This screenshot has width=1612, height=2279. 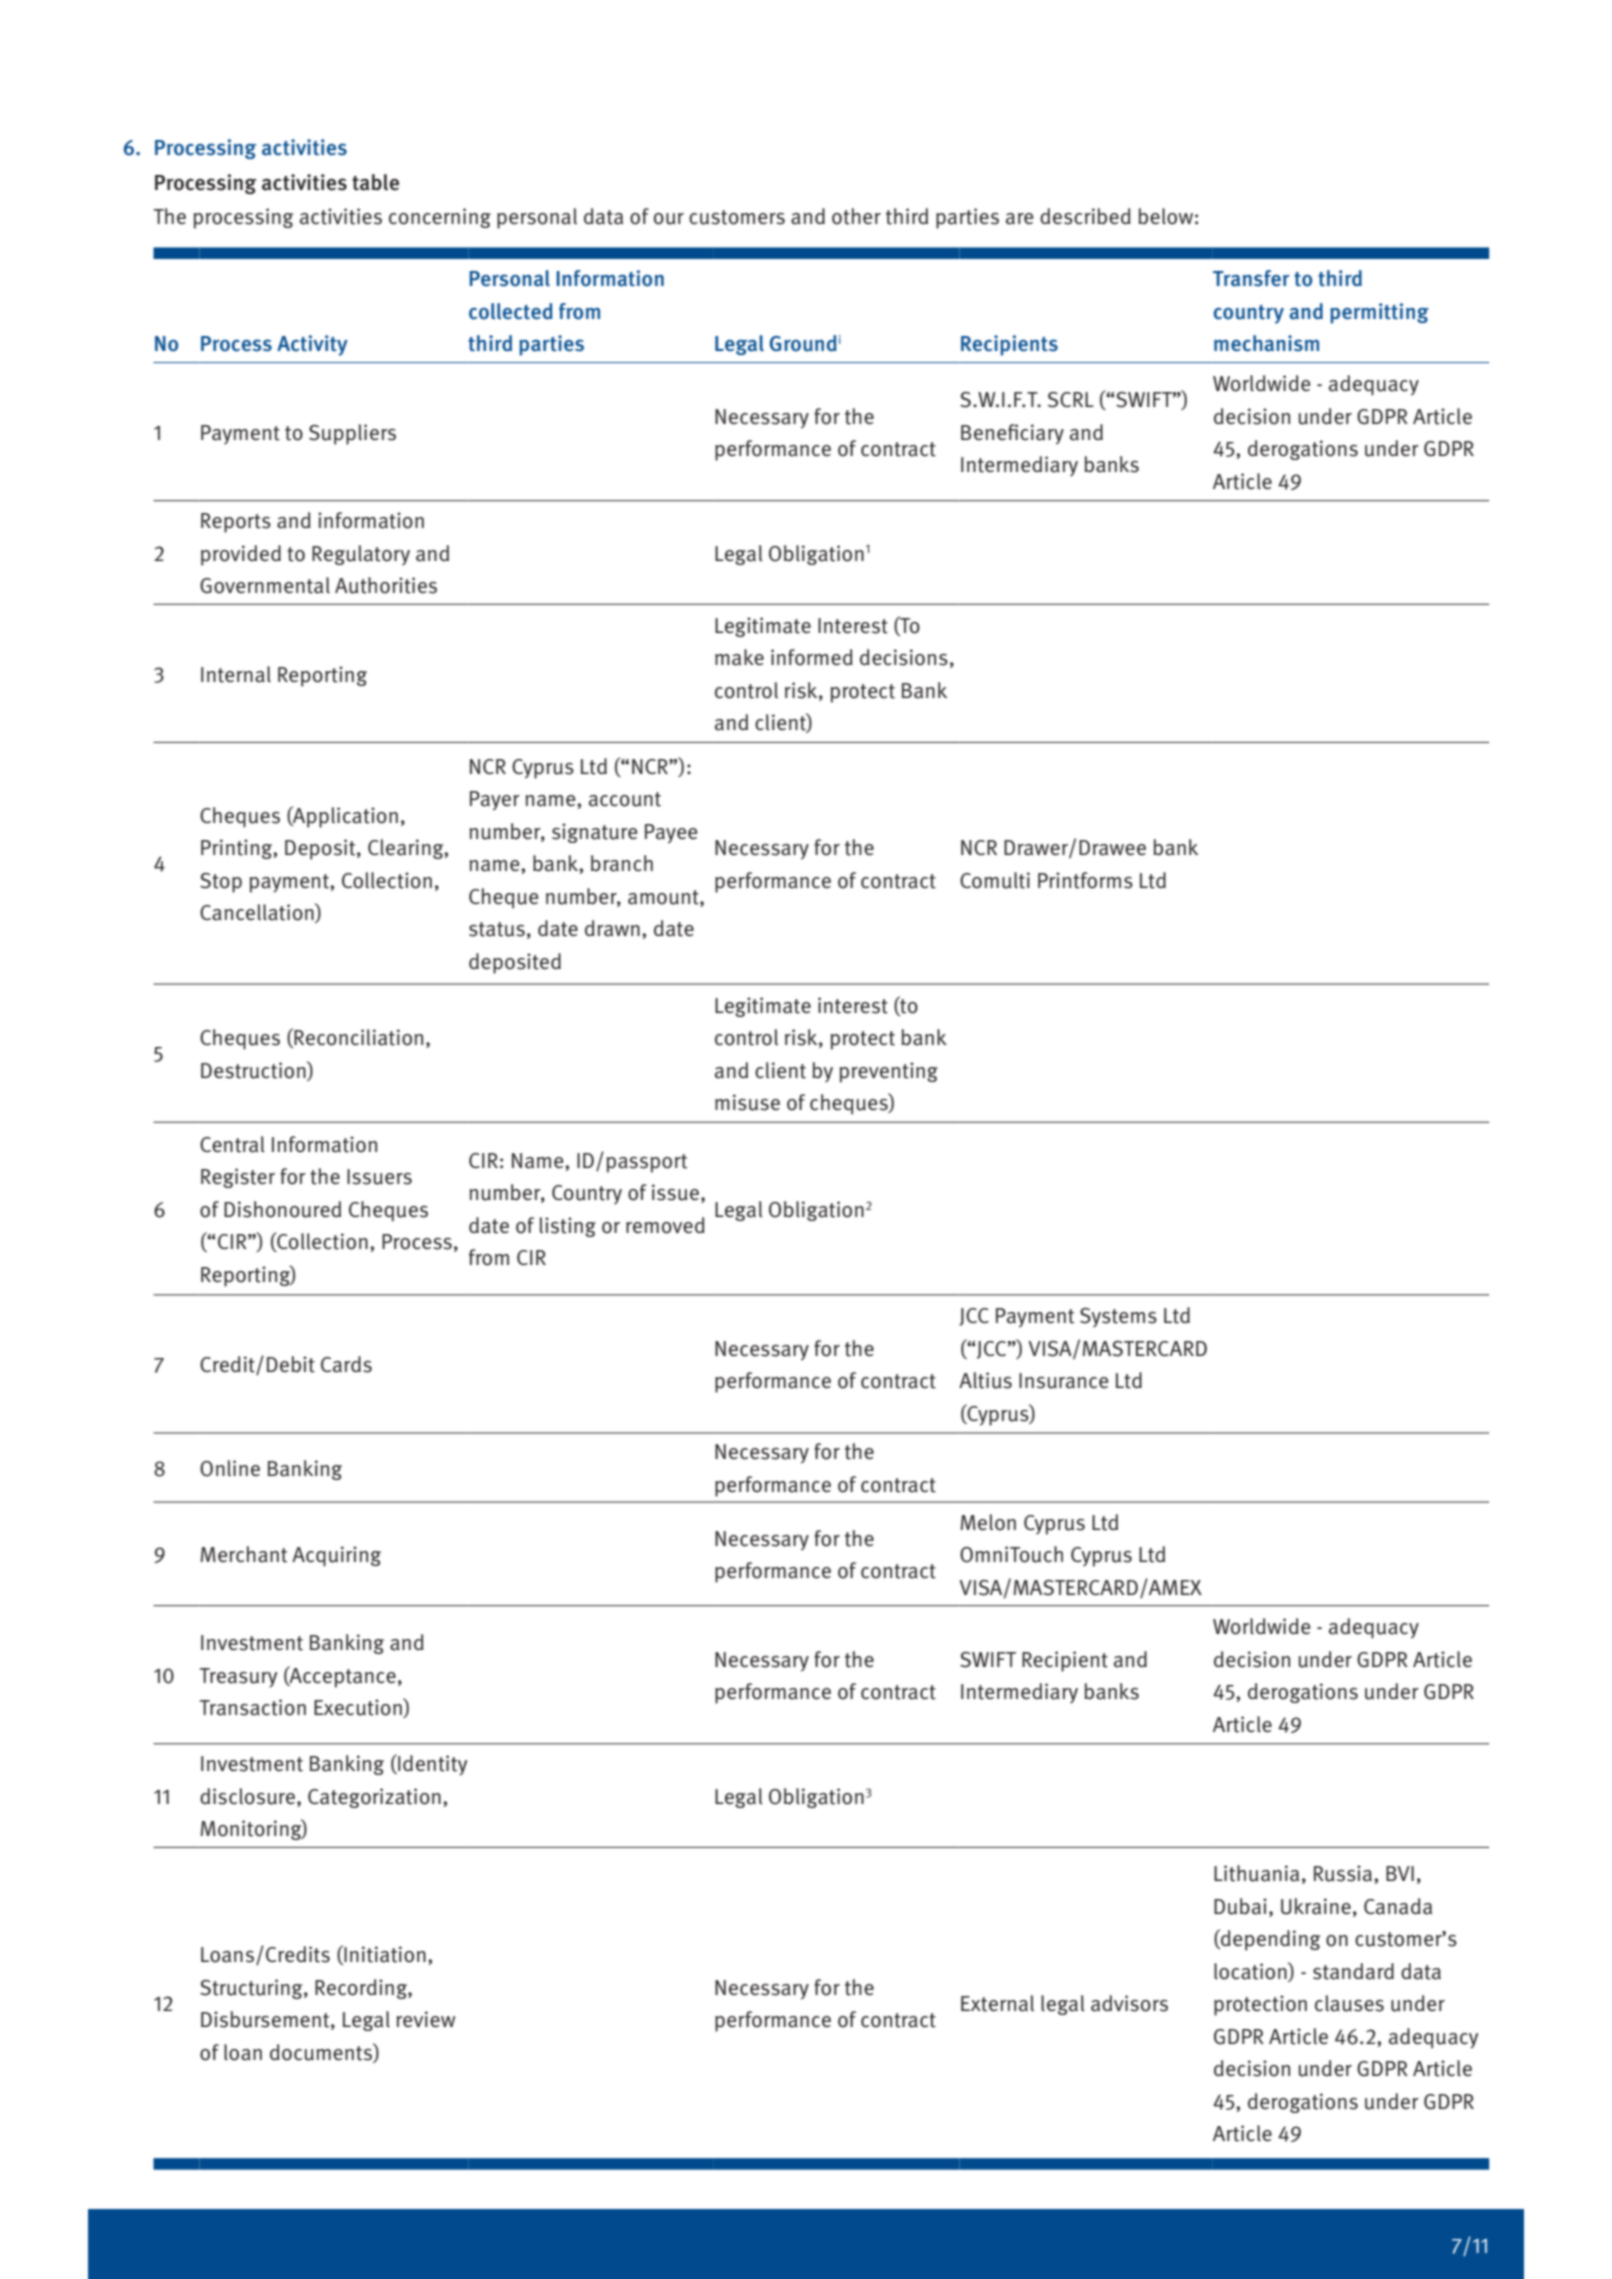 What do you see at coordinates (1118, 1317) in the screenshot?
I see `Systems` at bounding box center [1118, 1317].
